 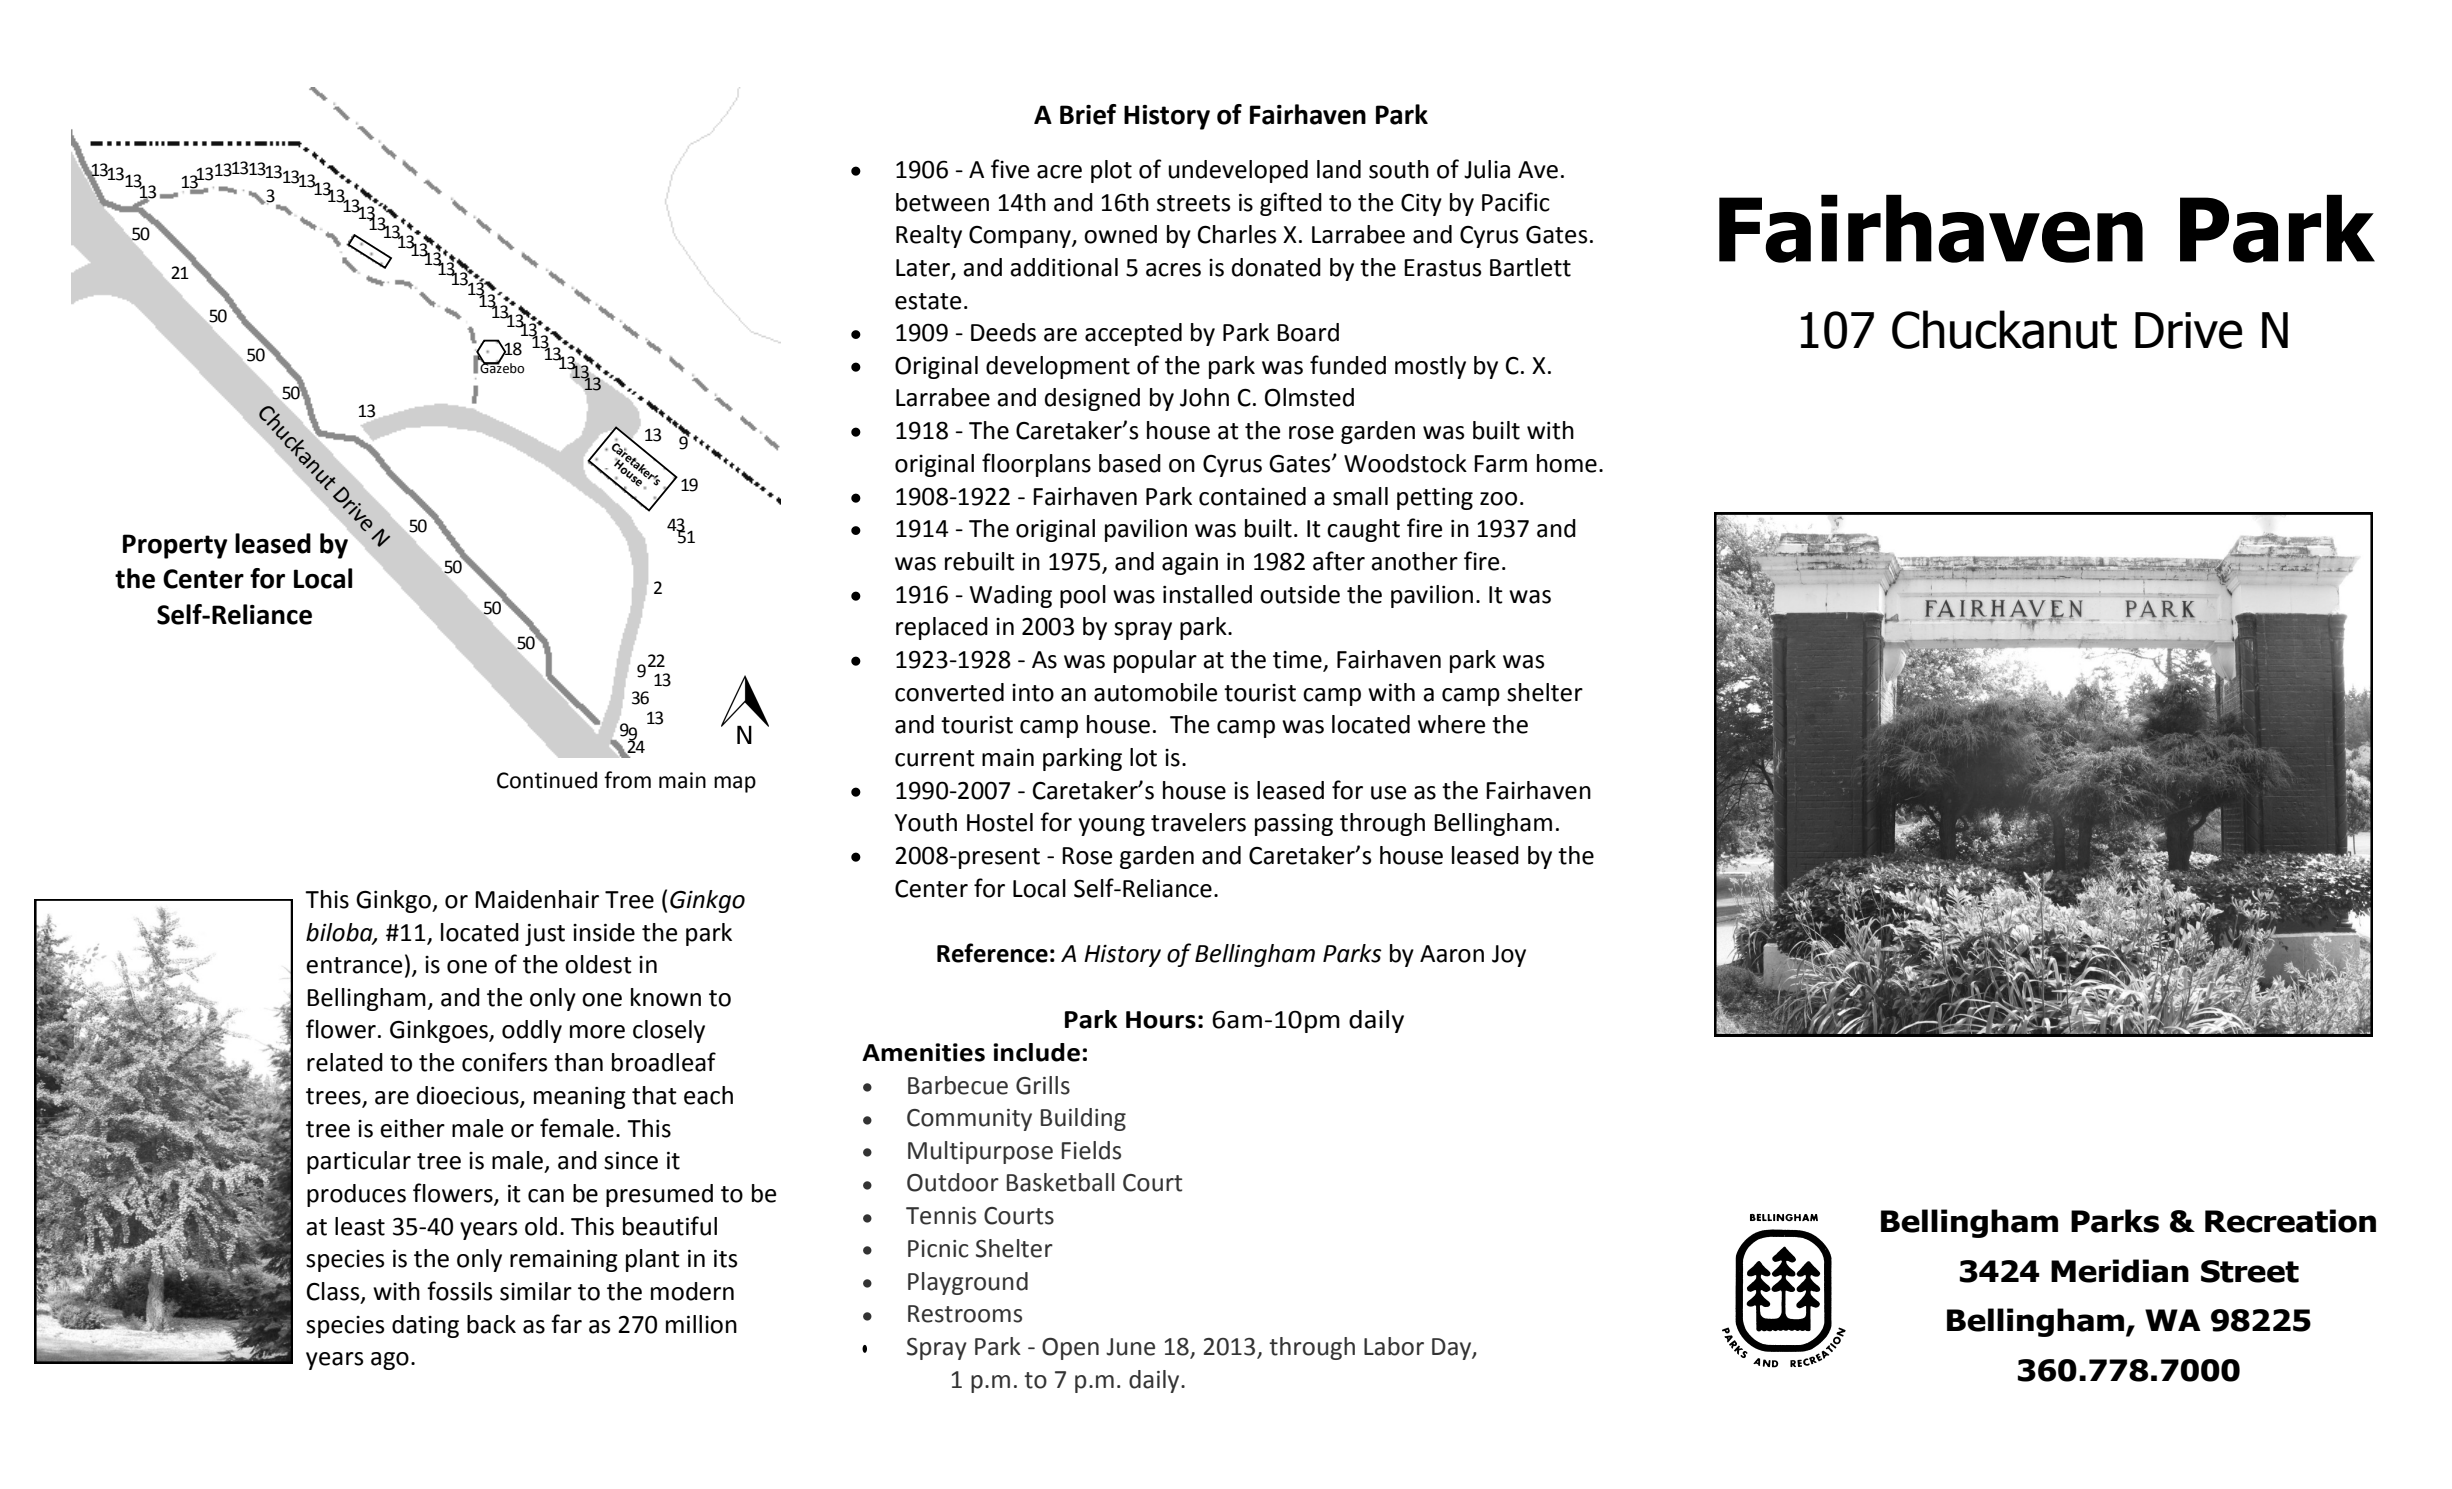 I want to click on Joy, so click(x=1509, y=956).
